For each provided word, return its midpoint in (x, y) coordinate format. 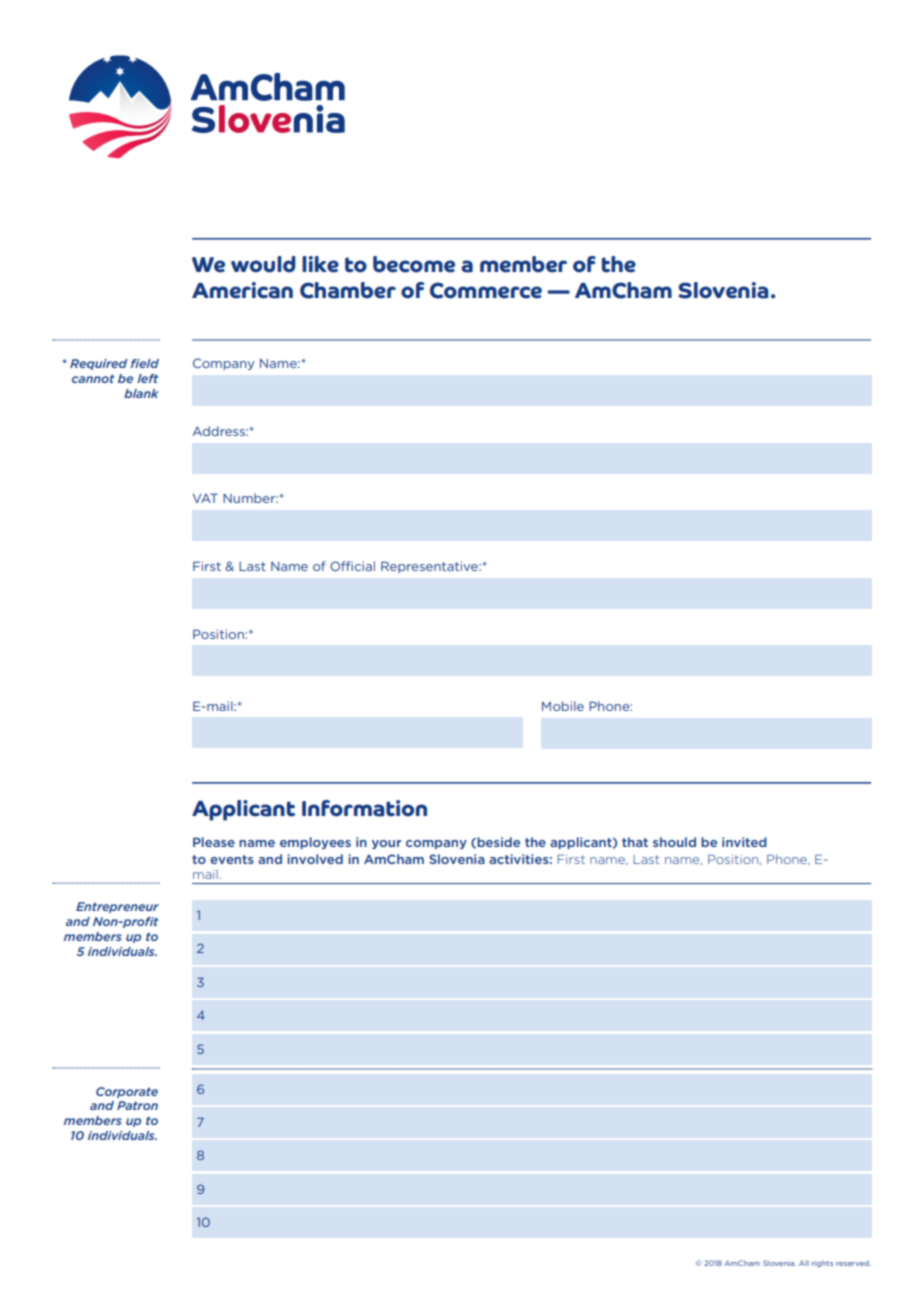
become (414, 264)
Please (214, 842)
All (804, 1263)
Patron (137, 1105)
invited (744, 842)
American (242, 290)
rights (822, 1263)
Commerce (486, 290)
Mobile (563, 706)
